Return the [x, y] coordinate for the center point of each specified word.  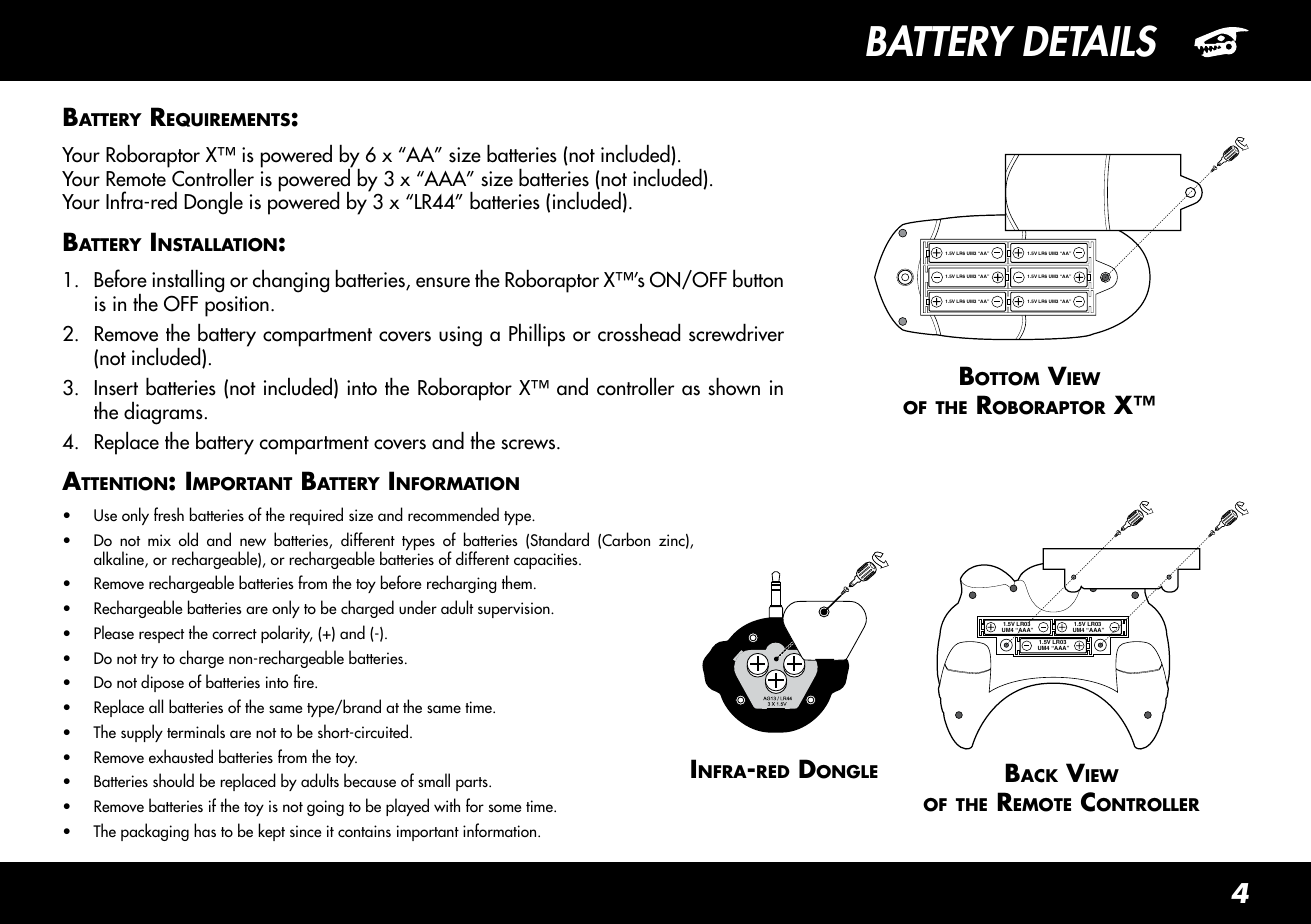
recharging [462, 584]
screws [529, 444]
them [517, 582]
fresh [169, 514]
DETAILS [1090, 41]
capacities [547, 561]
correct [234, 634]
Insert [116, 388]
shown [734, 386]
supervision [515, 610]
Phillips [537, 335]
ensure [443, 282]
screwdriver [736, 332]
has [205, 830]
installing [188, 282]
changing [291, 281]
